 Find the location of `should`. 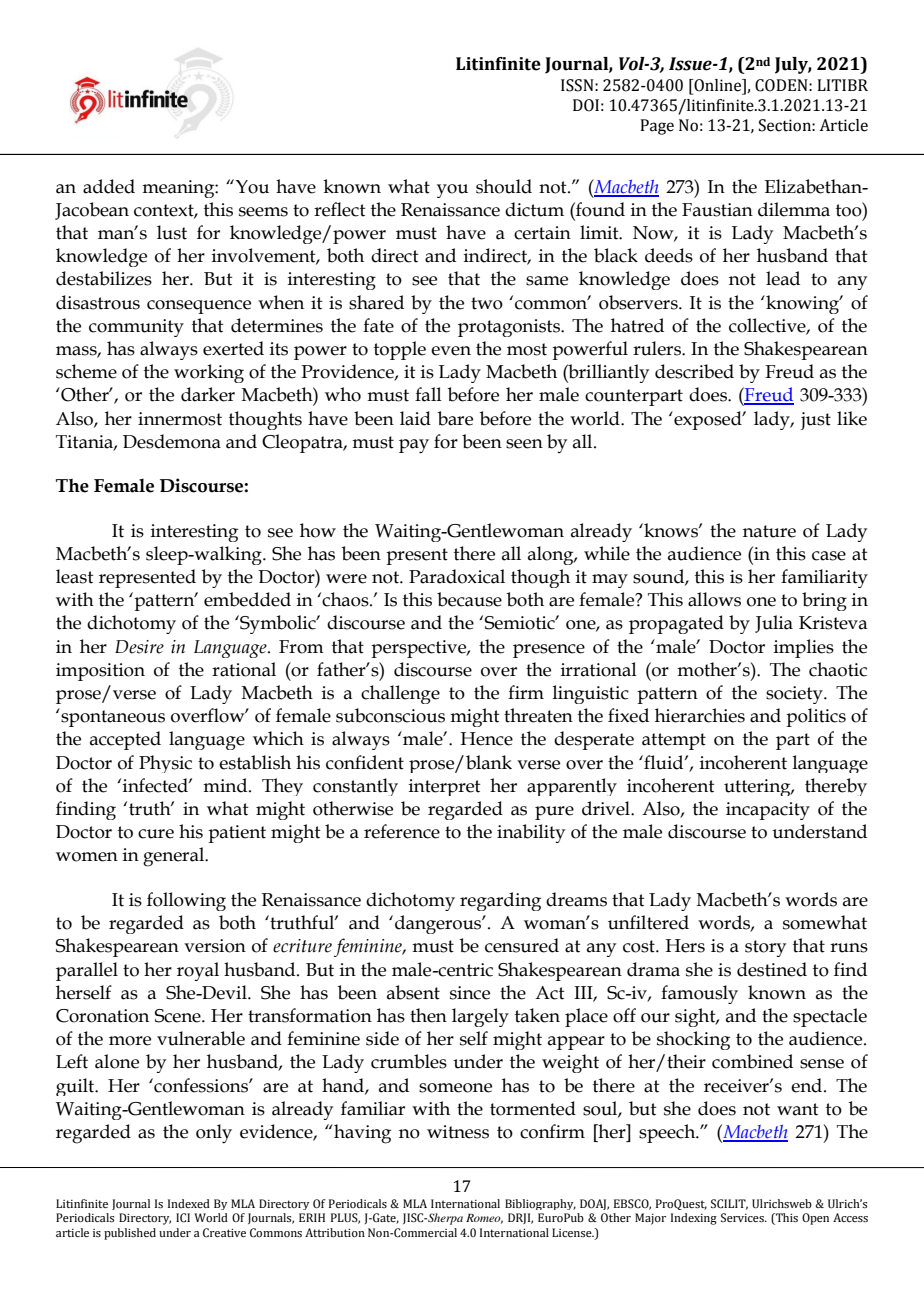

should is located at coordinates (504, 186).
